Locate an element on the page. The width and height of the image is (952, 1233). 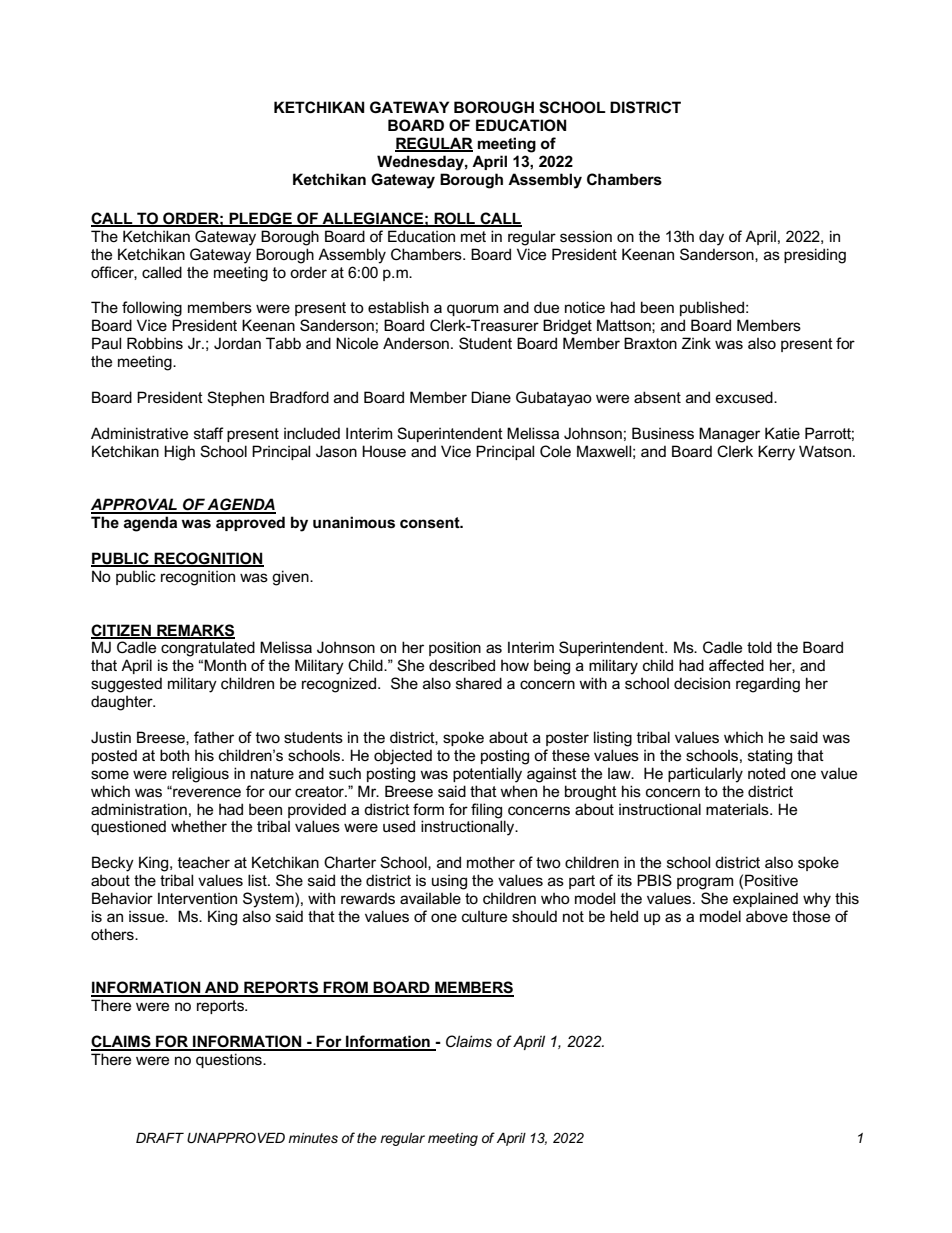
House is located at coordinates (384, 451).
